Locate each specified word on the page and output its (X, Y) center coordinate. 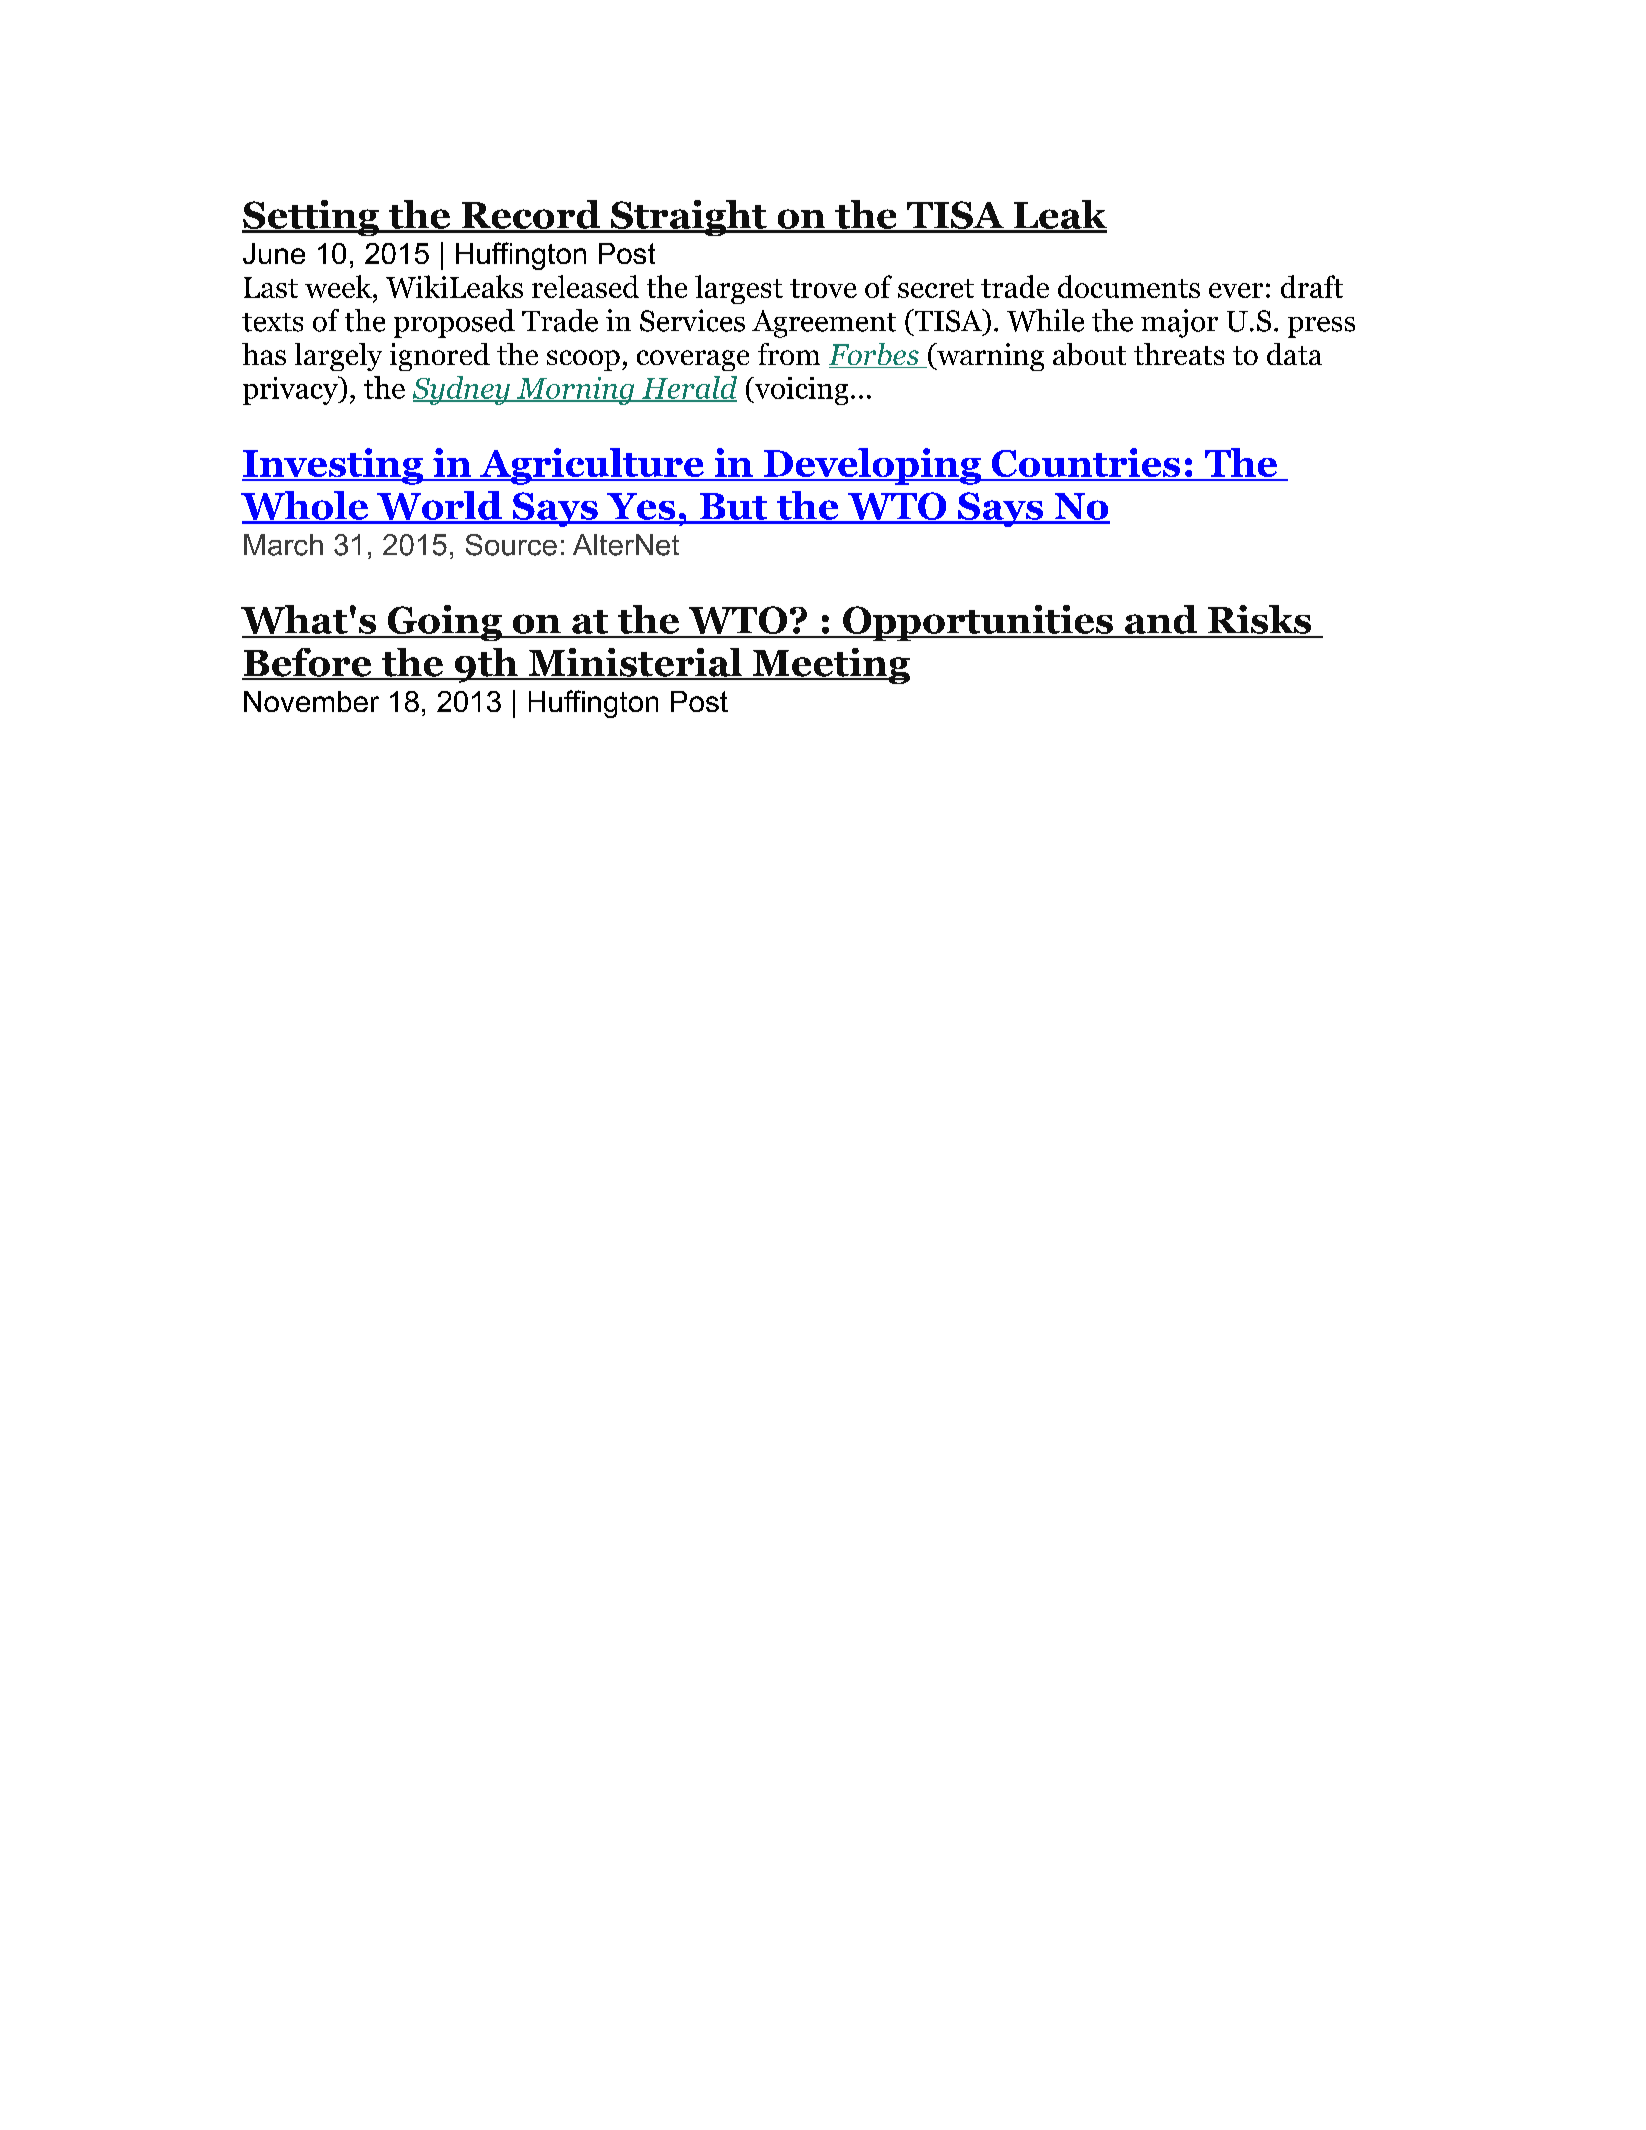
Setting (311, 218)
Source (511, 545)
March (283, 545)
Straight (689, 218)
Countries (1086, 464)
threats (1179, 354)
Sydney (462, 390)
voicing (800, 391)
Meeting (830, 666)
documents (1129, 286)
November (311, 701)
